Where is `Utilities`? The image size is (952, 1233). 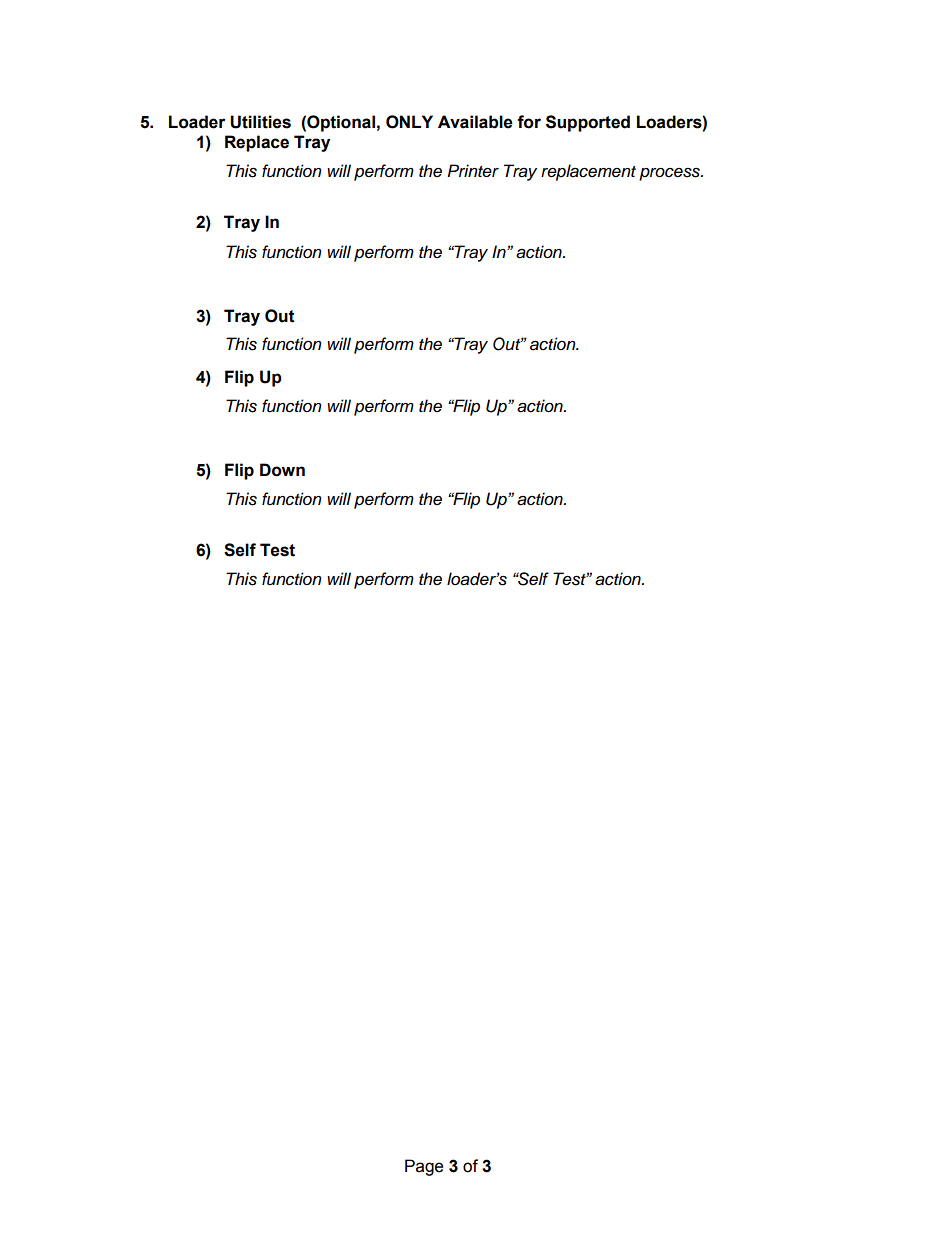
Utilities is located at coordinates (260, 122).
